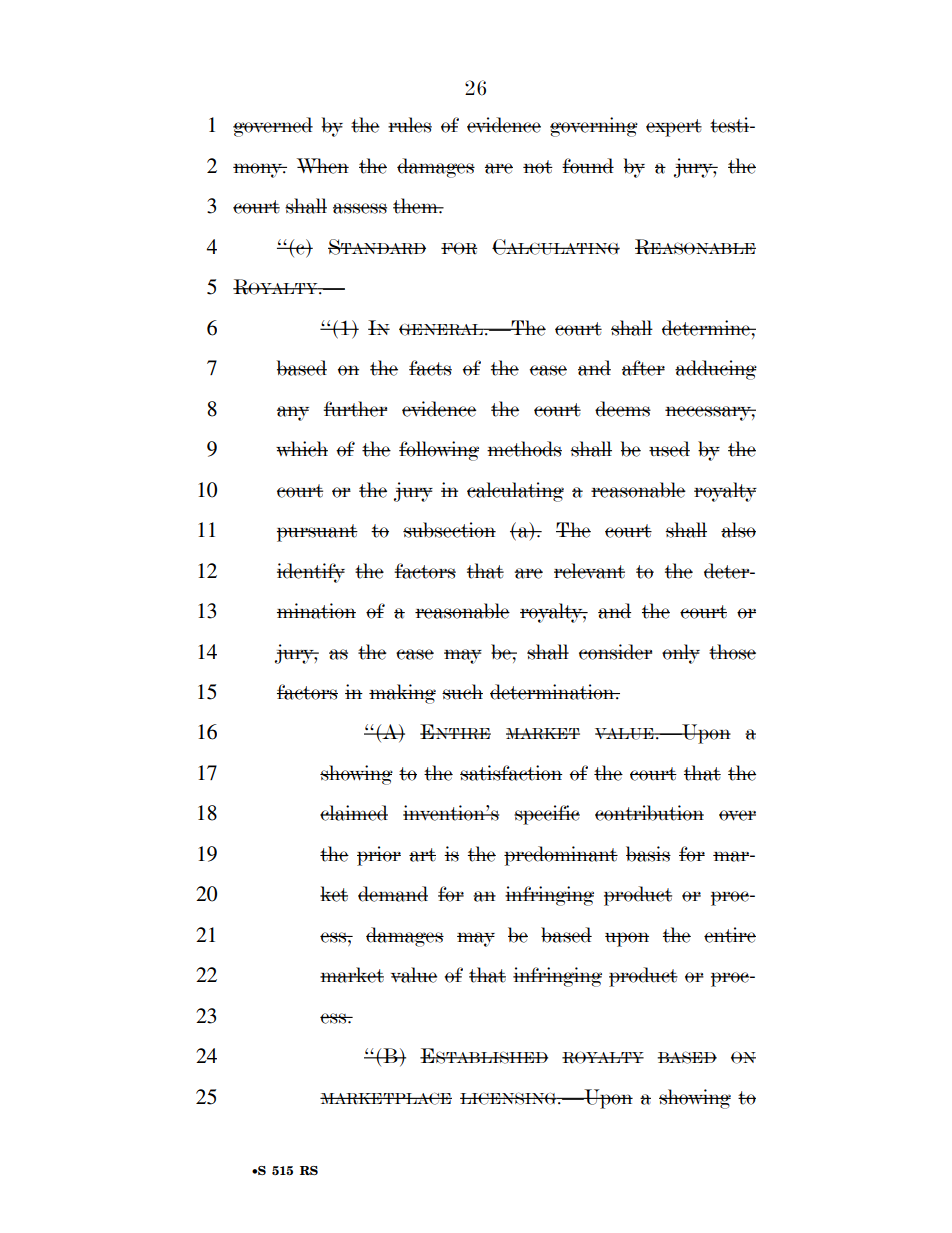 The height and width of the screenshot is (1233, 952). What do you see at coordinates (648, 854) in the screenshot?
I see `basis` at bounding box center [648, 854].
